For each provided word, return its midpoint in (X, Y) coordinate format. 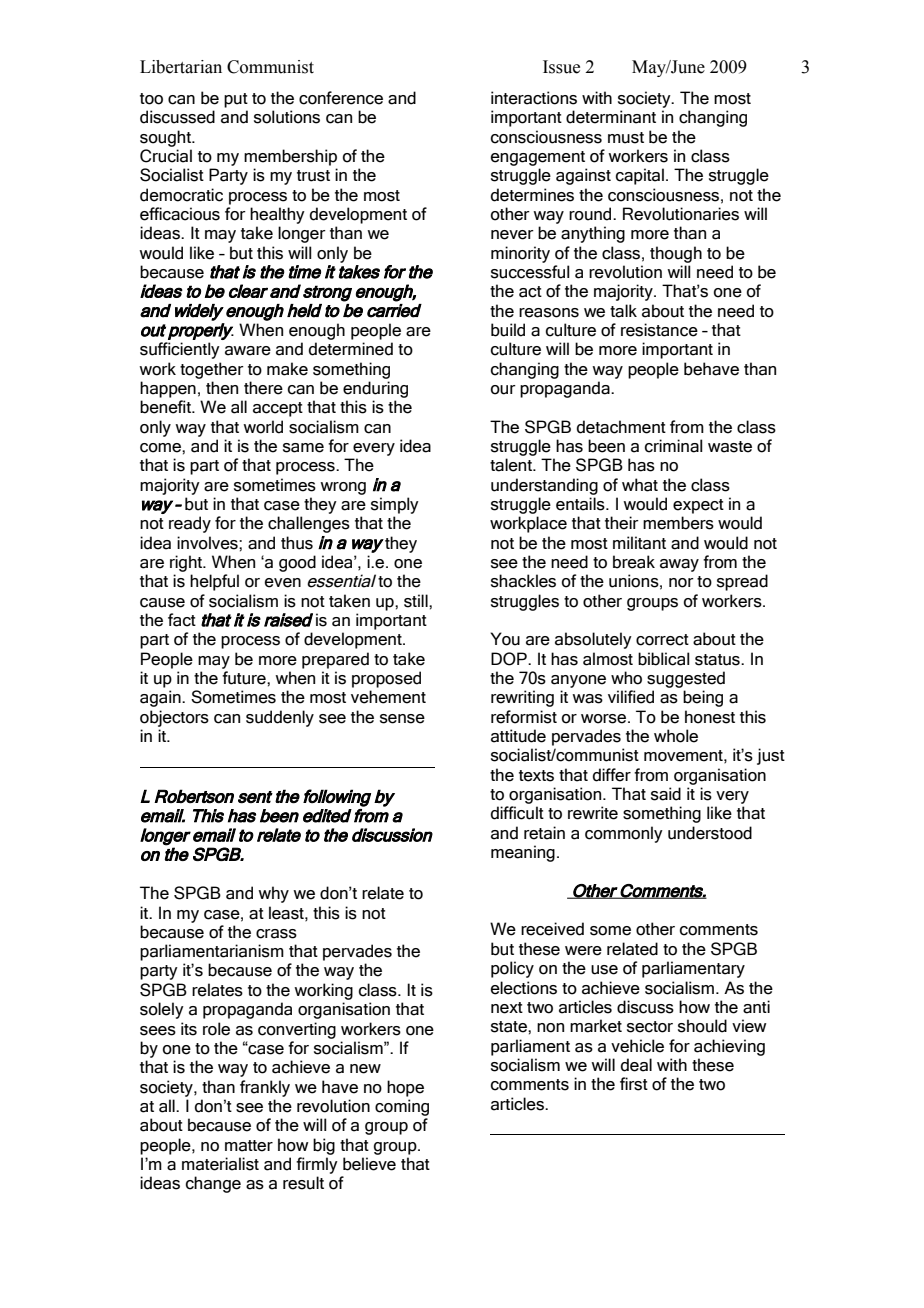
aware (248, 351)
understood (710, 833)
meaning (523, 853)
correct (662, 640)
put (236, 100)
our (503, 390)
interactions (534, 98)
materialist (220, 1164)
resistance (659, 330)
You (505, 639)
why (273, 894)
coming (402, 1107)
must (626, 138)
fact (182, 620)
